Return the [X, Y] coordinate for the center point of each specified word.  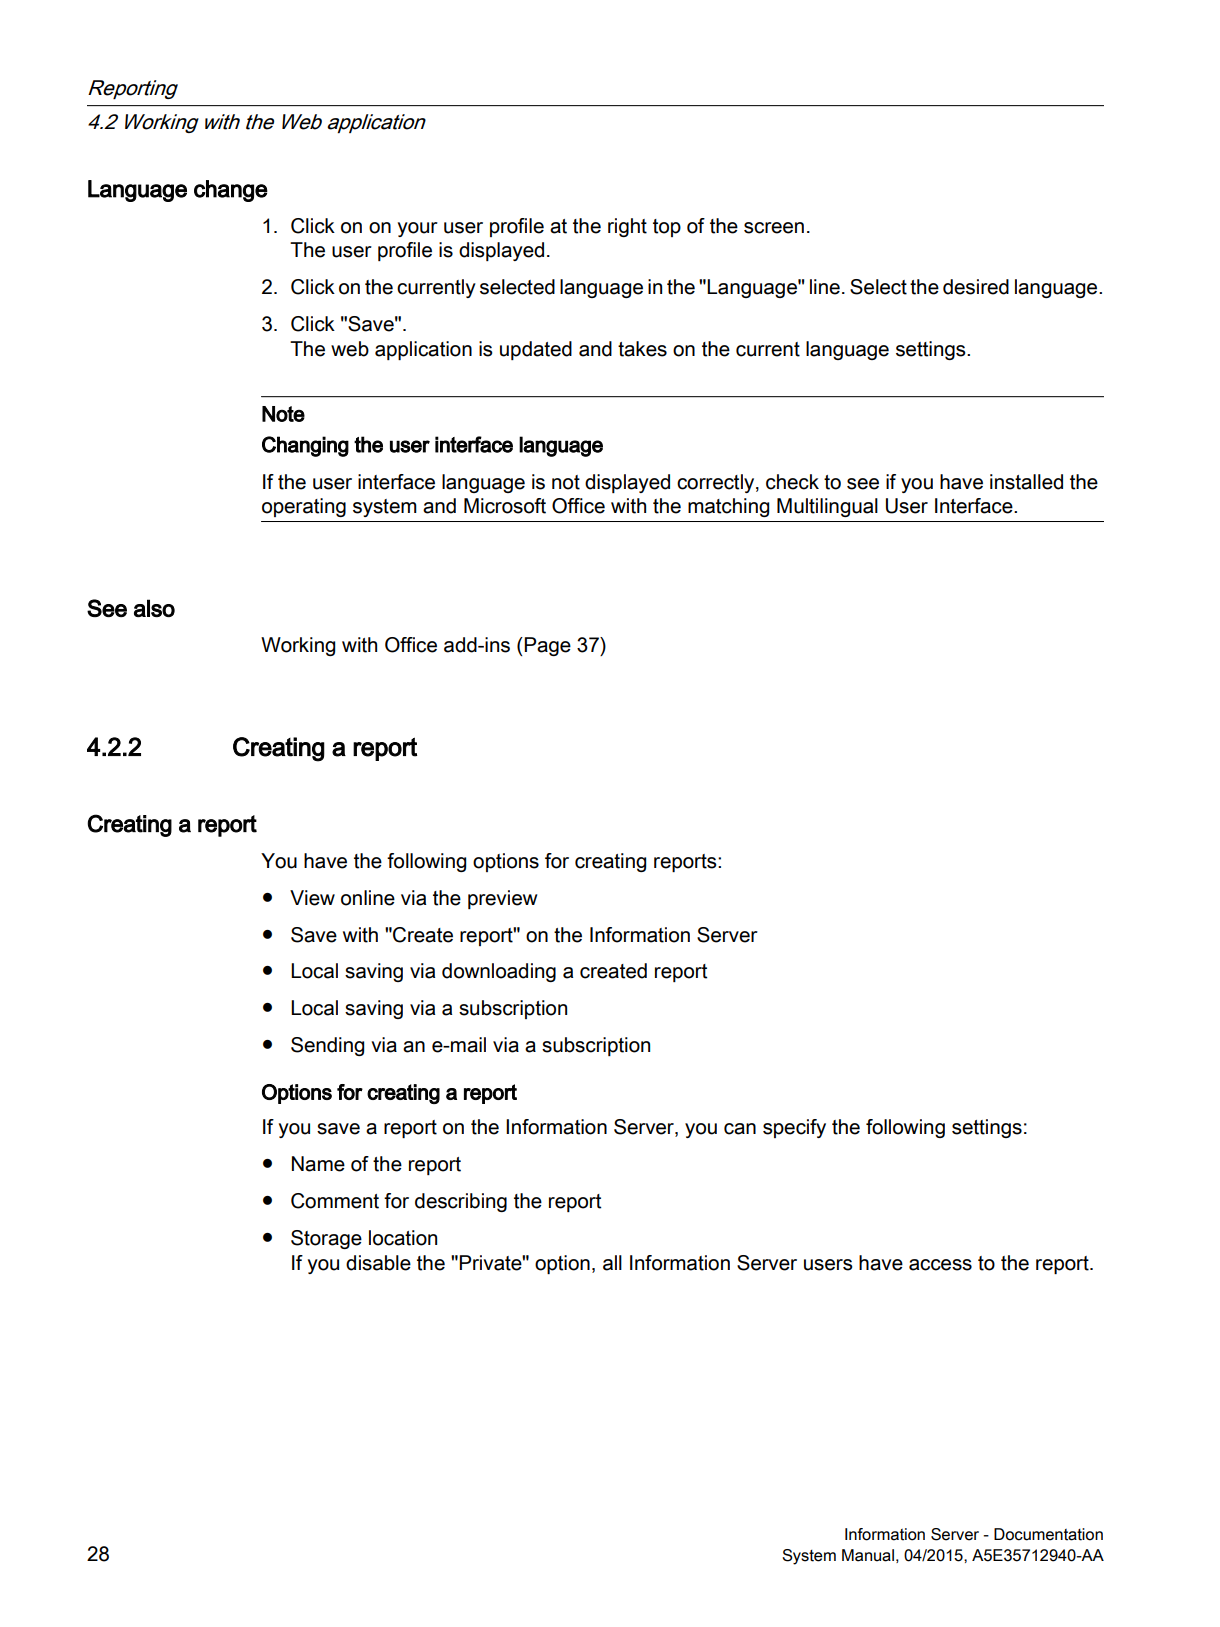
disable [378, 1263]
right [627, 227]
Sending [327, 1046]
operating [304, 507]
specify [794, 1128]
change [231, 191]
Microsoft [505, 506]
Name [318, 1164]
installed [1026, 482]
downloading [499, 972]
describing [461, 1202]
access [940, 1265]
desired [976, 287]
